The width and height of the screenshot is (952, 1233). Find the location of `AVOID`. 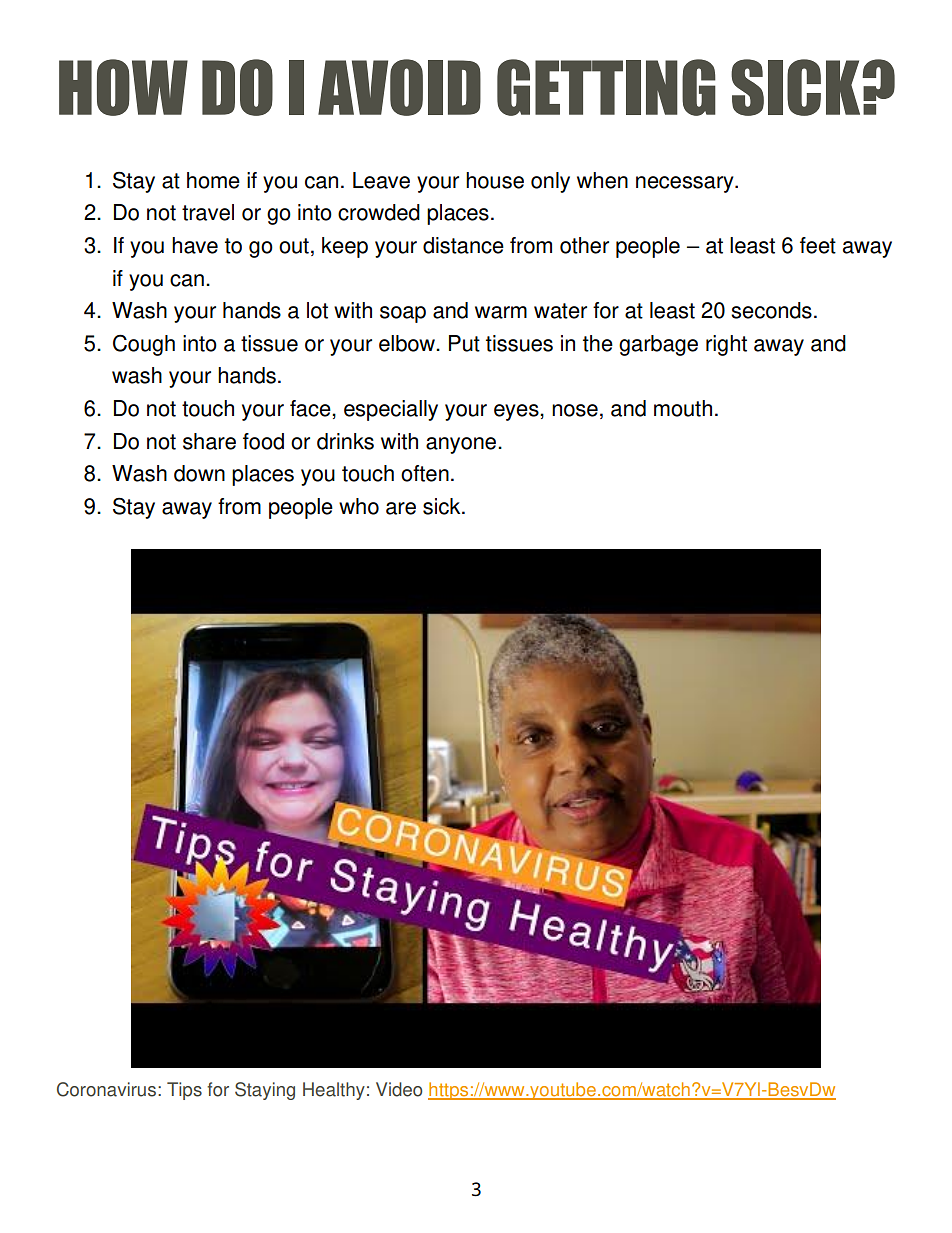

AVOID is located at coordinates (399, 87).
